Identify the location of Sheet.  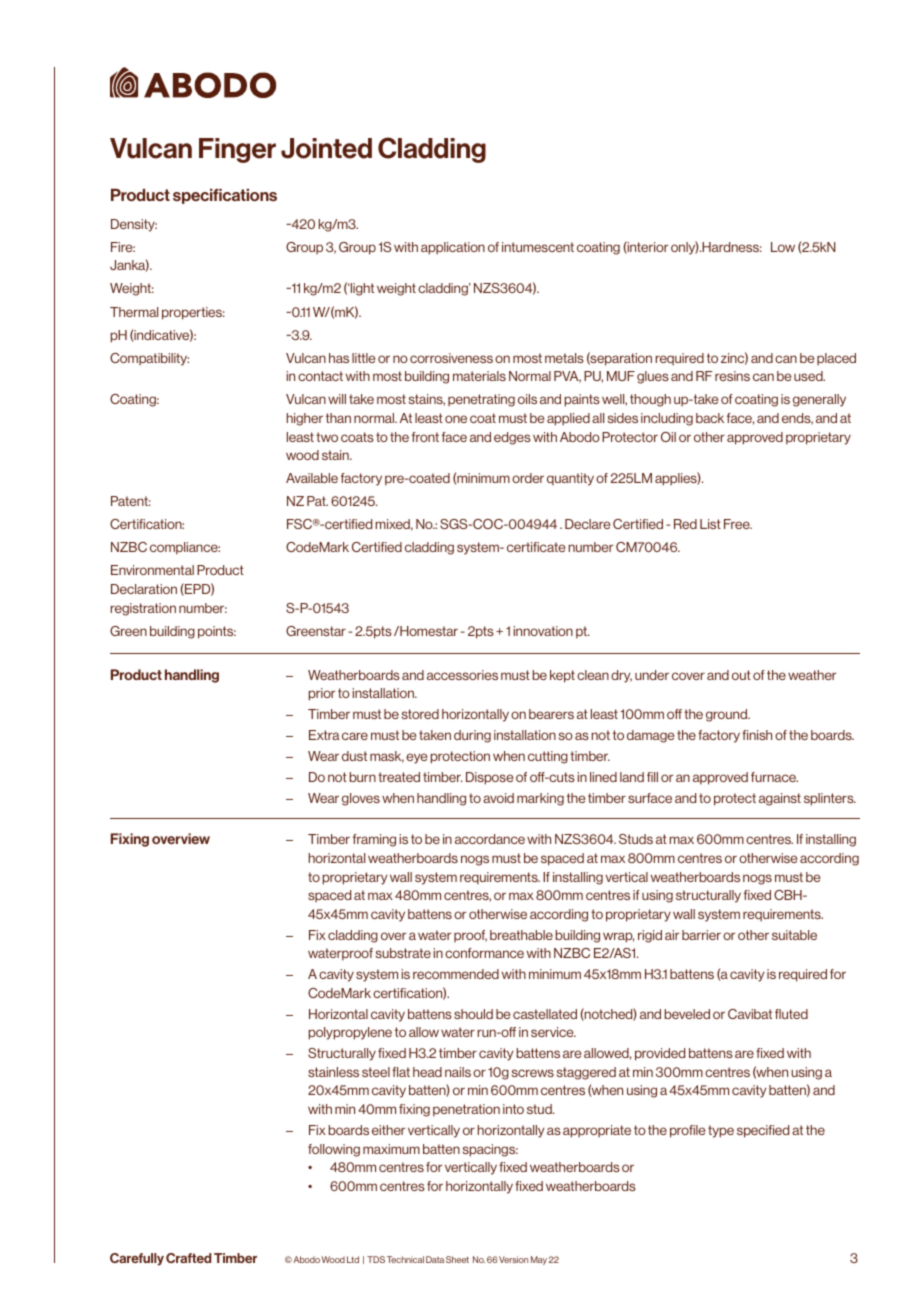
(457, 1259).
